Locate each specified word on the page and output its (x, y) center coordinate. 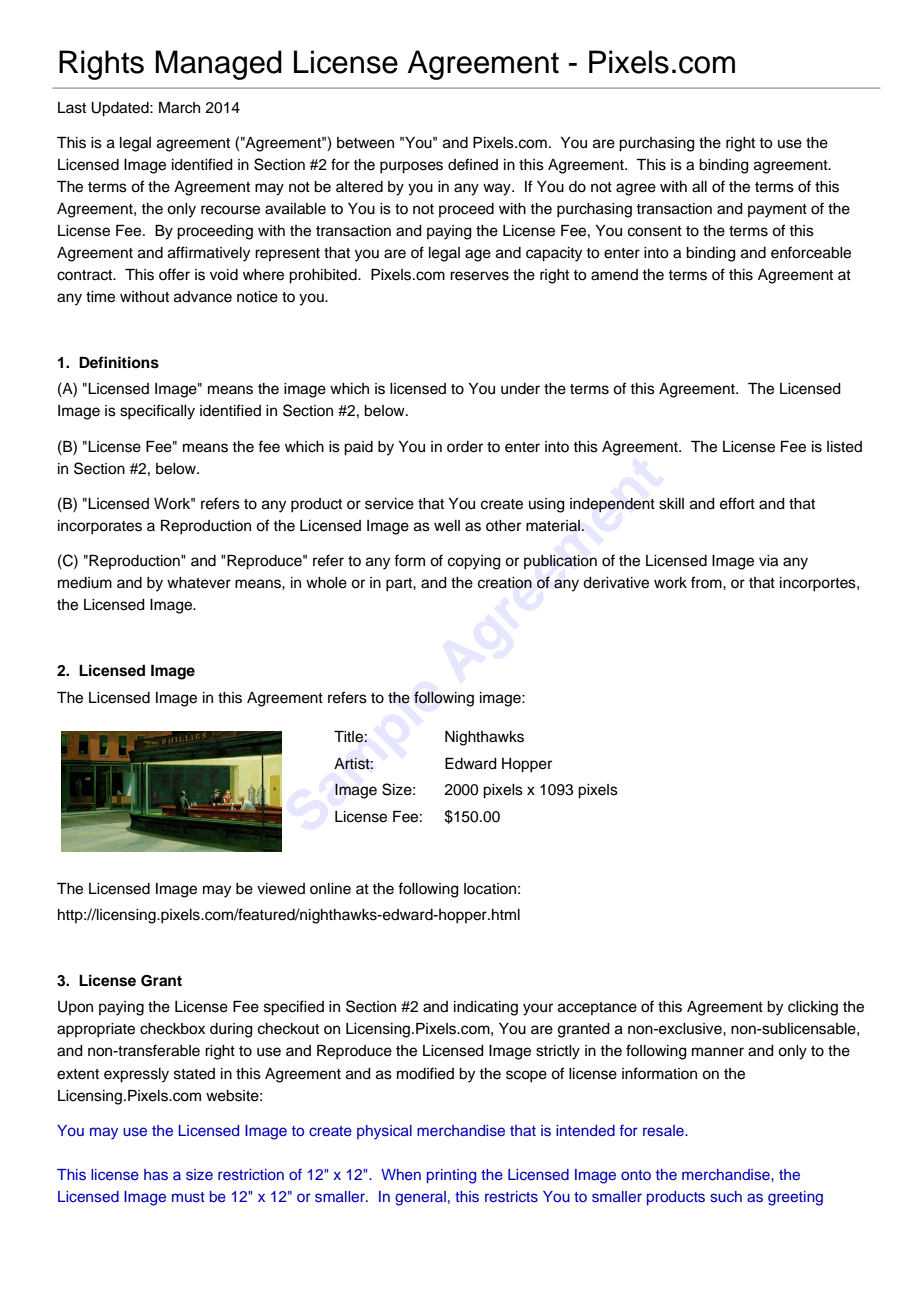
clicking (813, 1008)
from (707, 582)
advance (203, 297)
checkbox (172, 1029)
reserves (479, 276)
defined (473, 164)
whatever (199, 583)
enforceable (811, 252)
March (179, 108)
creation (505, 583)
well (447, 526)
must (188, 1197)
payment (777, 211)
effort (737, 503)
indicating (486, 1008)
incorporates (100, 527)
